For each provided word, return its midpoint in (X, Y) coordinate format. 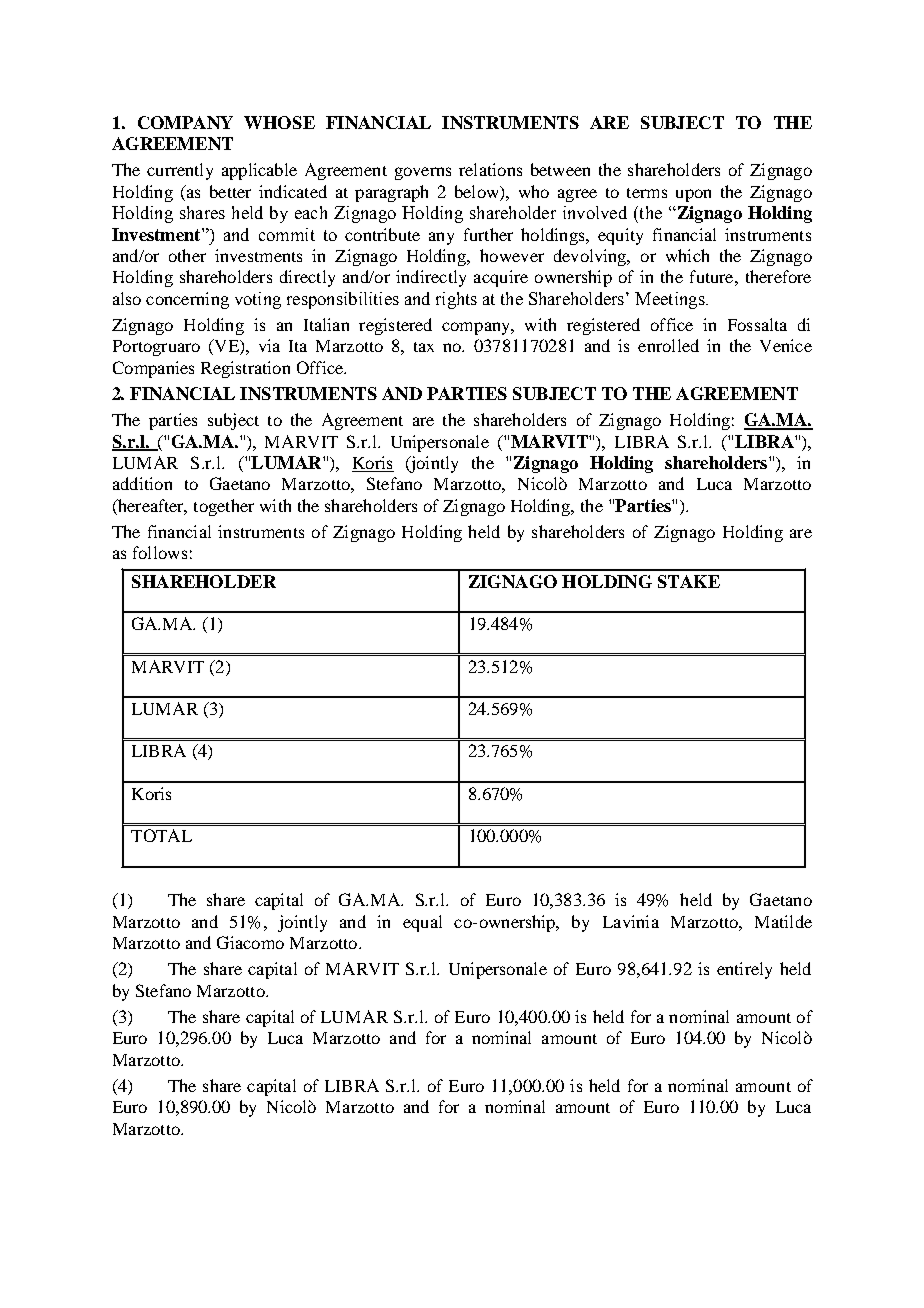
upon (693, 195)
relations (490, 169)
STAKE (689, 581)
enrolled (668, 345)
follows (160, 552)
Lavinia (631, 921)
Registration (245, 369)
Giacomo (250, 942)
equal (422, 923)
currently (180, 171)
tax (424, 347)
